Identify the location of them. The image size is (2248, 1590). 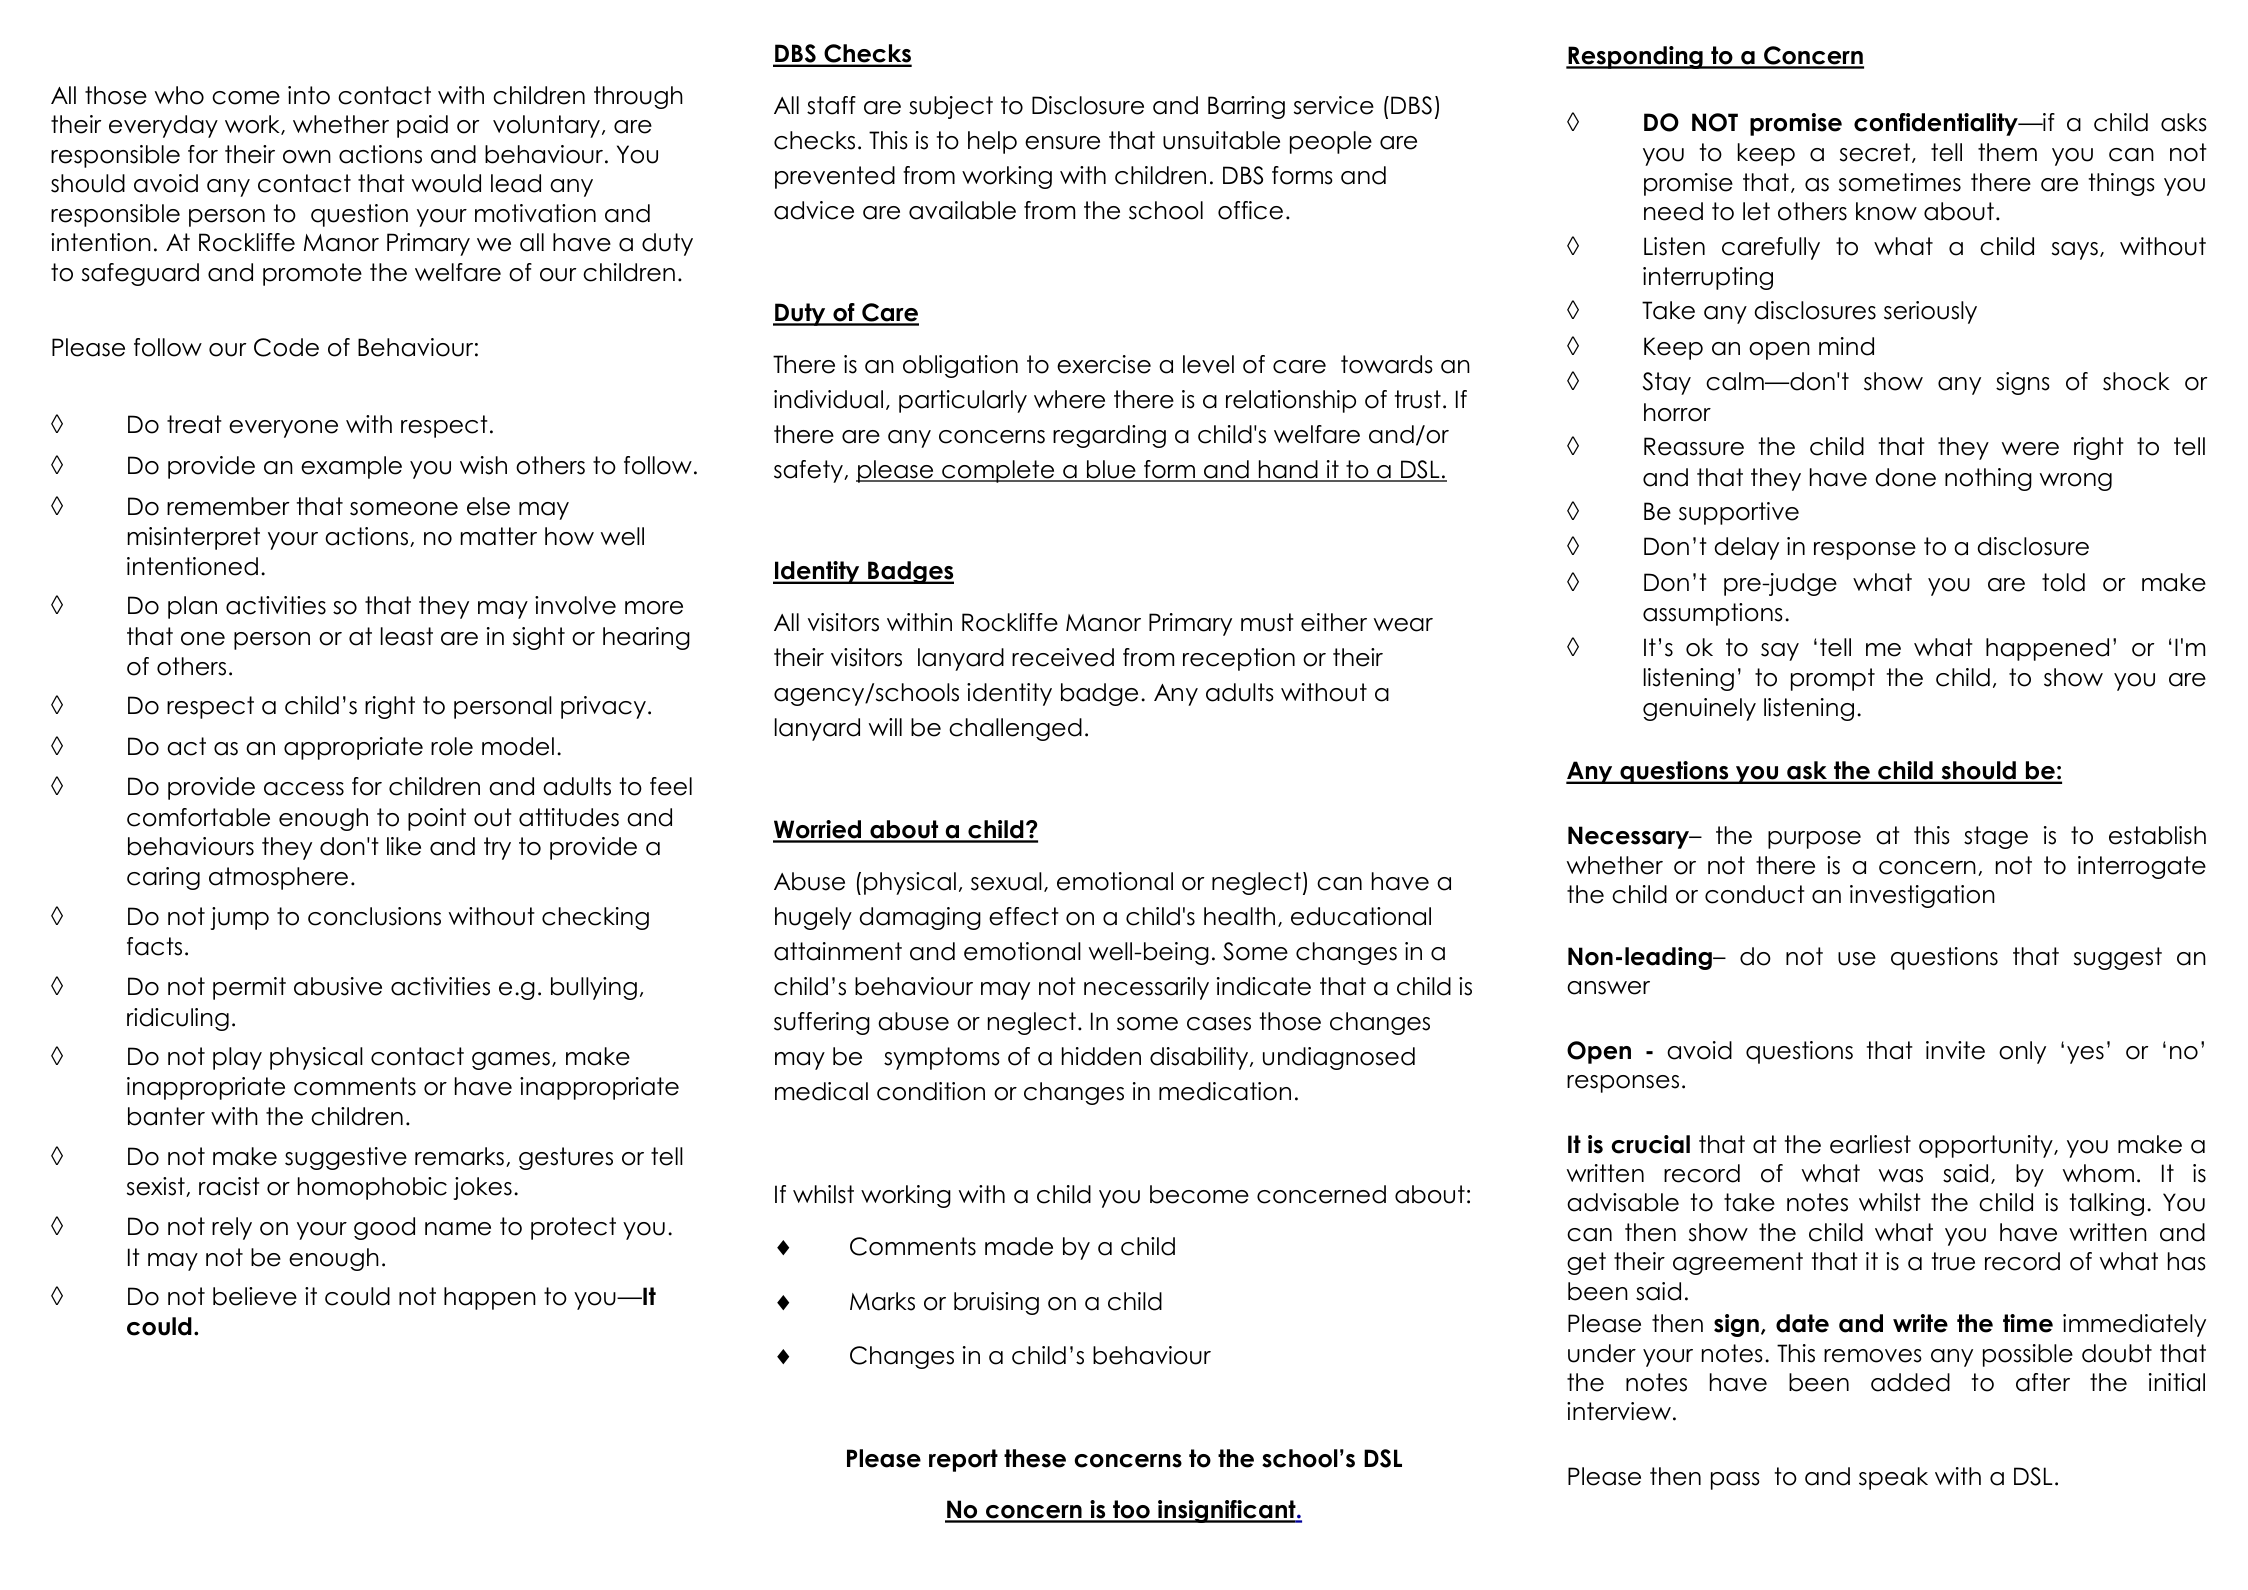
(2007, 152).
